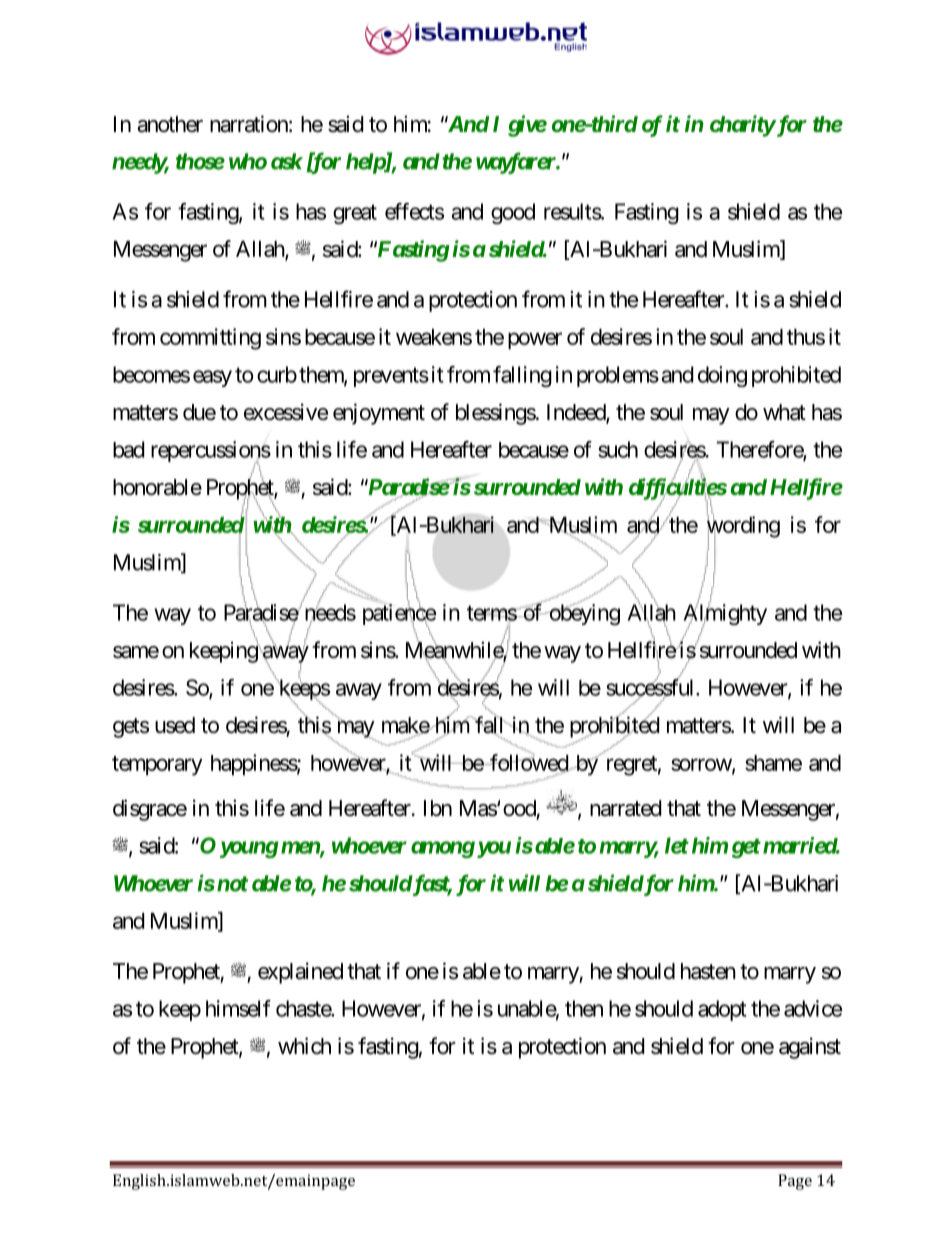 Image resolution: width=952 pixels, height=1233 pixels. I want to click on power, so click(535, 341).
